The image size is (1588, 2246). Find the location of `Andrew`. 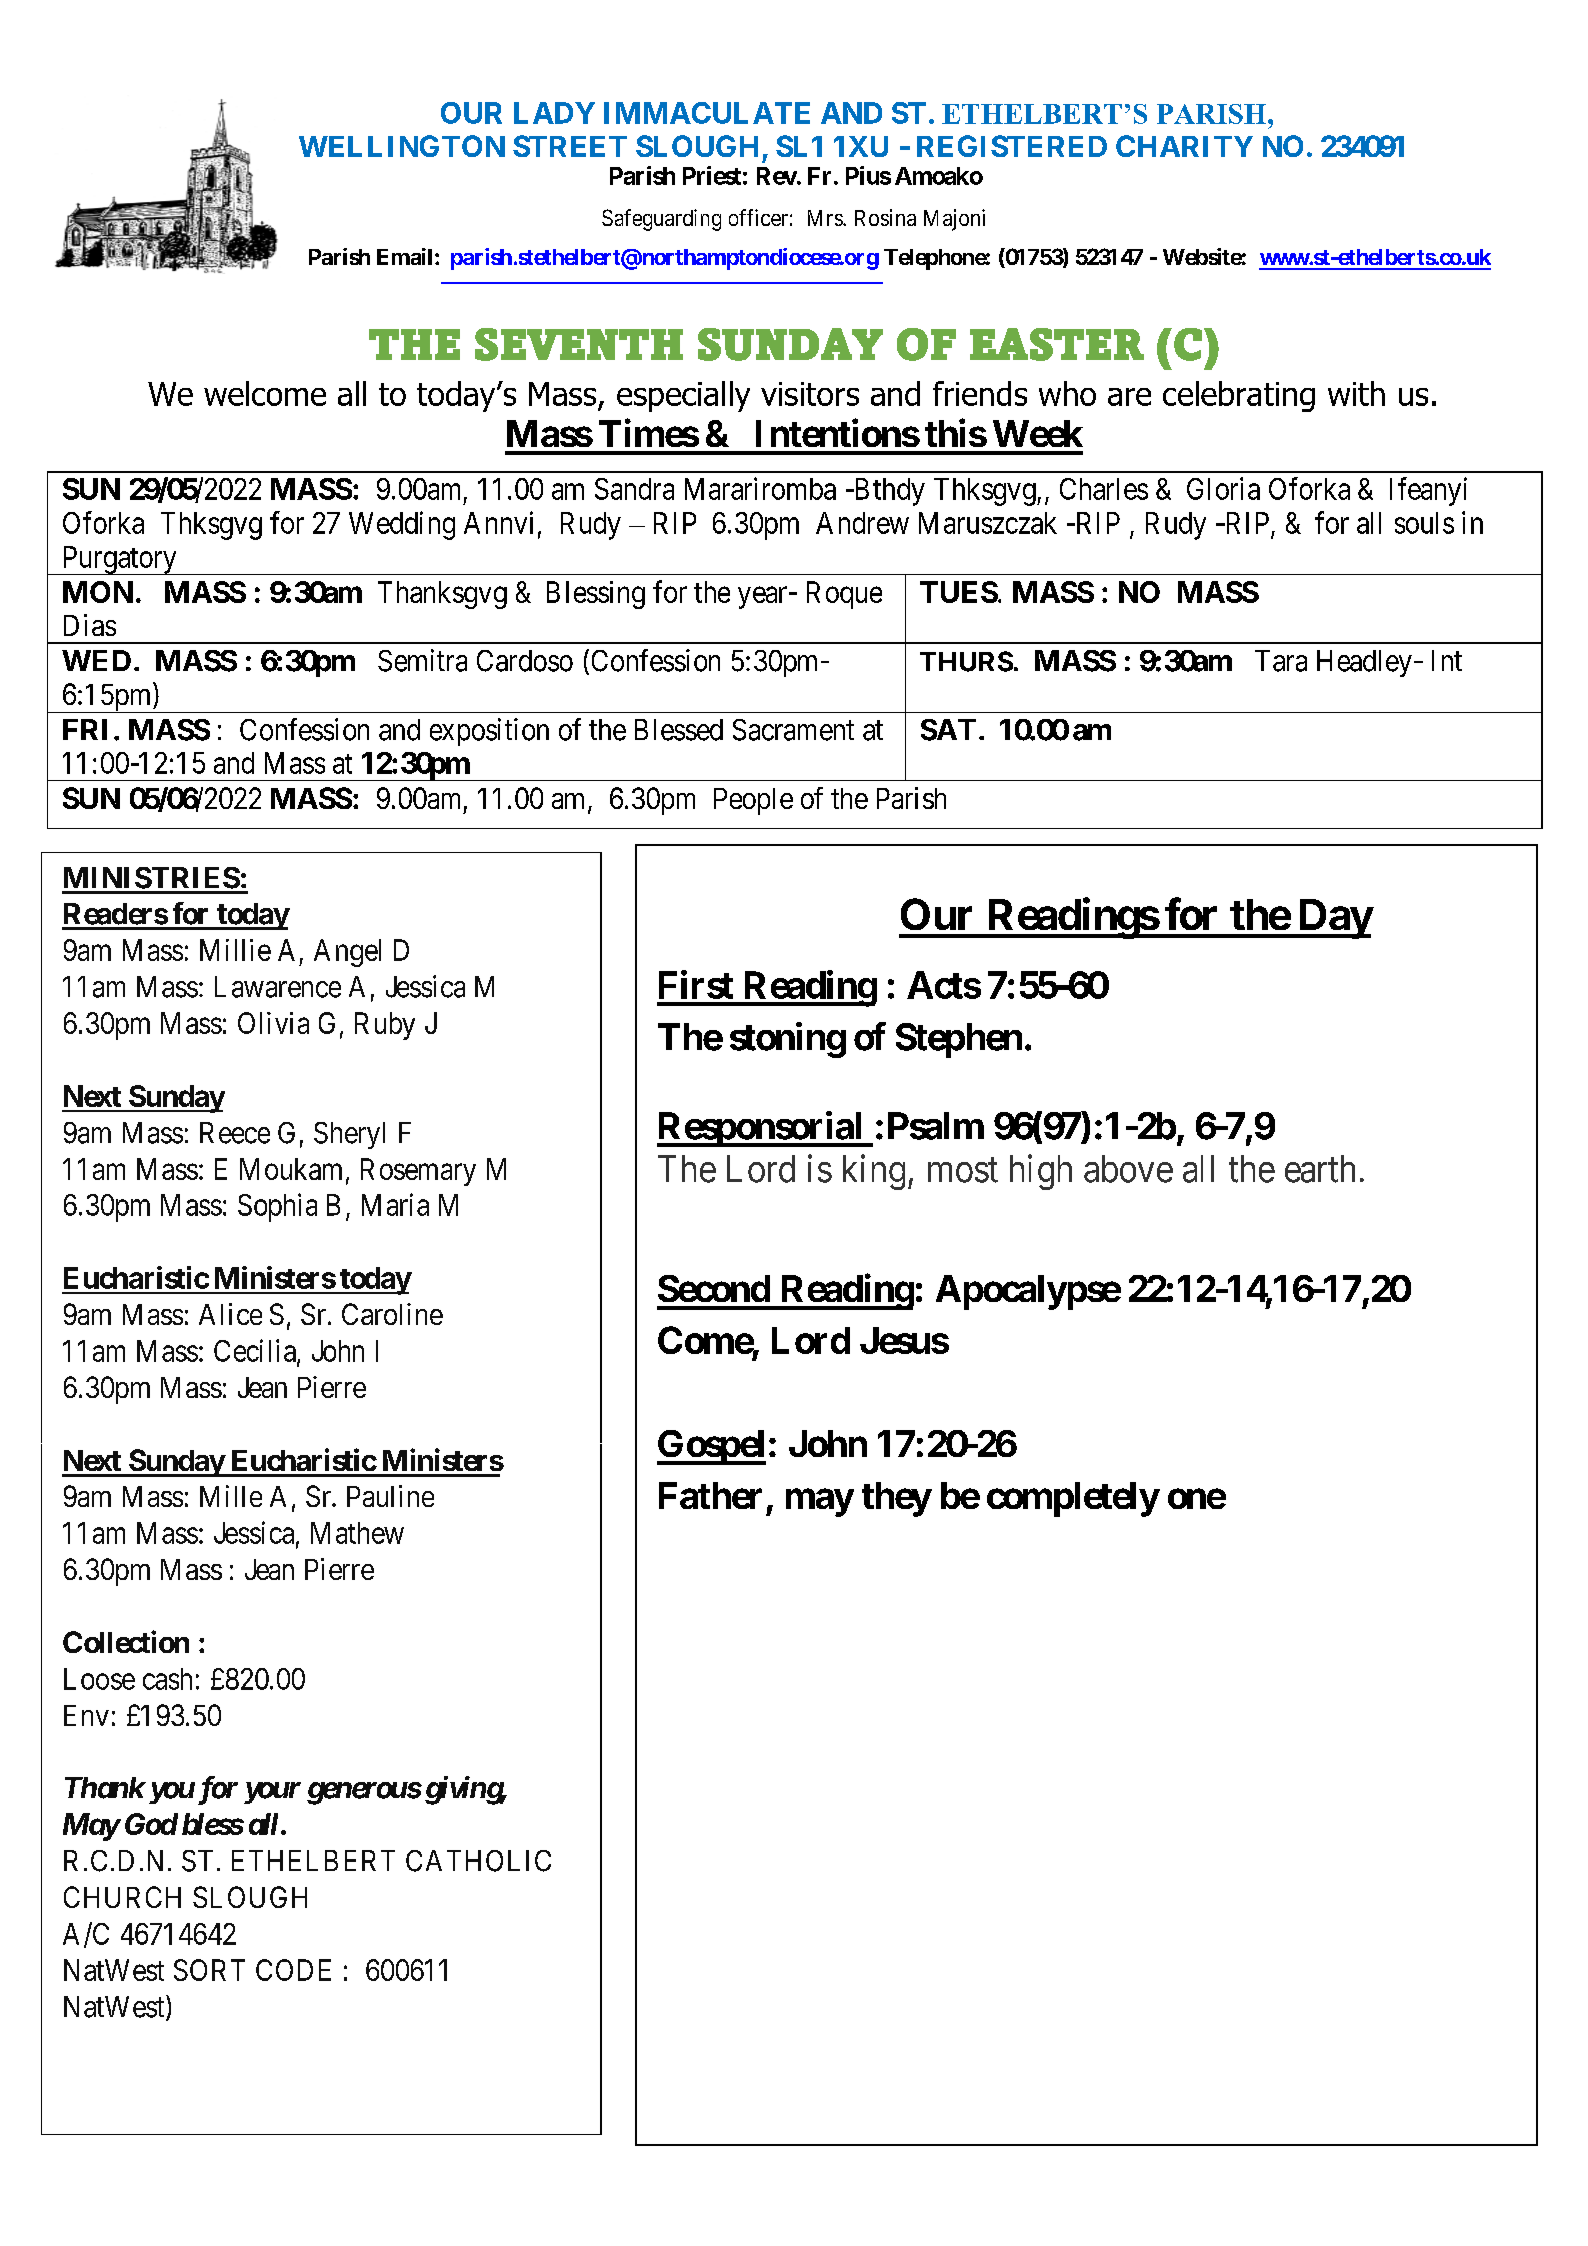

Andrew is located at coordinates (862, 523).
